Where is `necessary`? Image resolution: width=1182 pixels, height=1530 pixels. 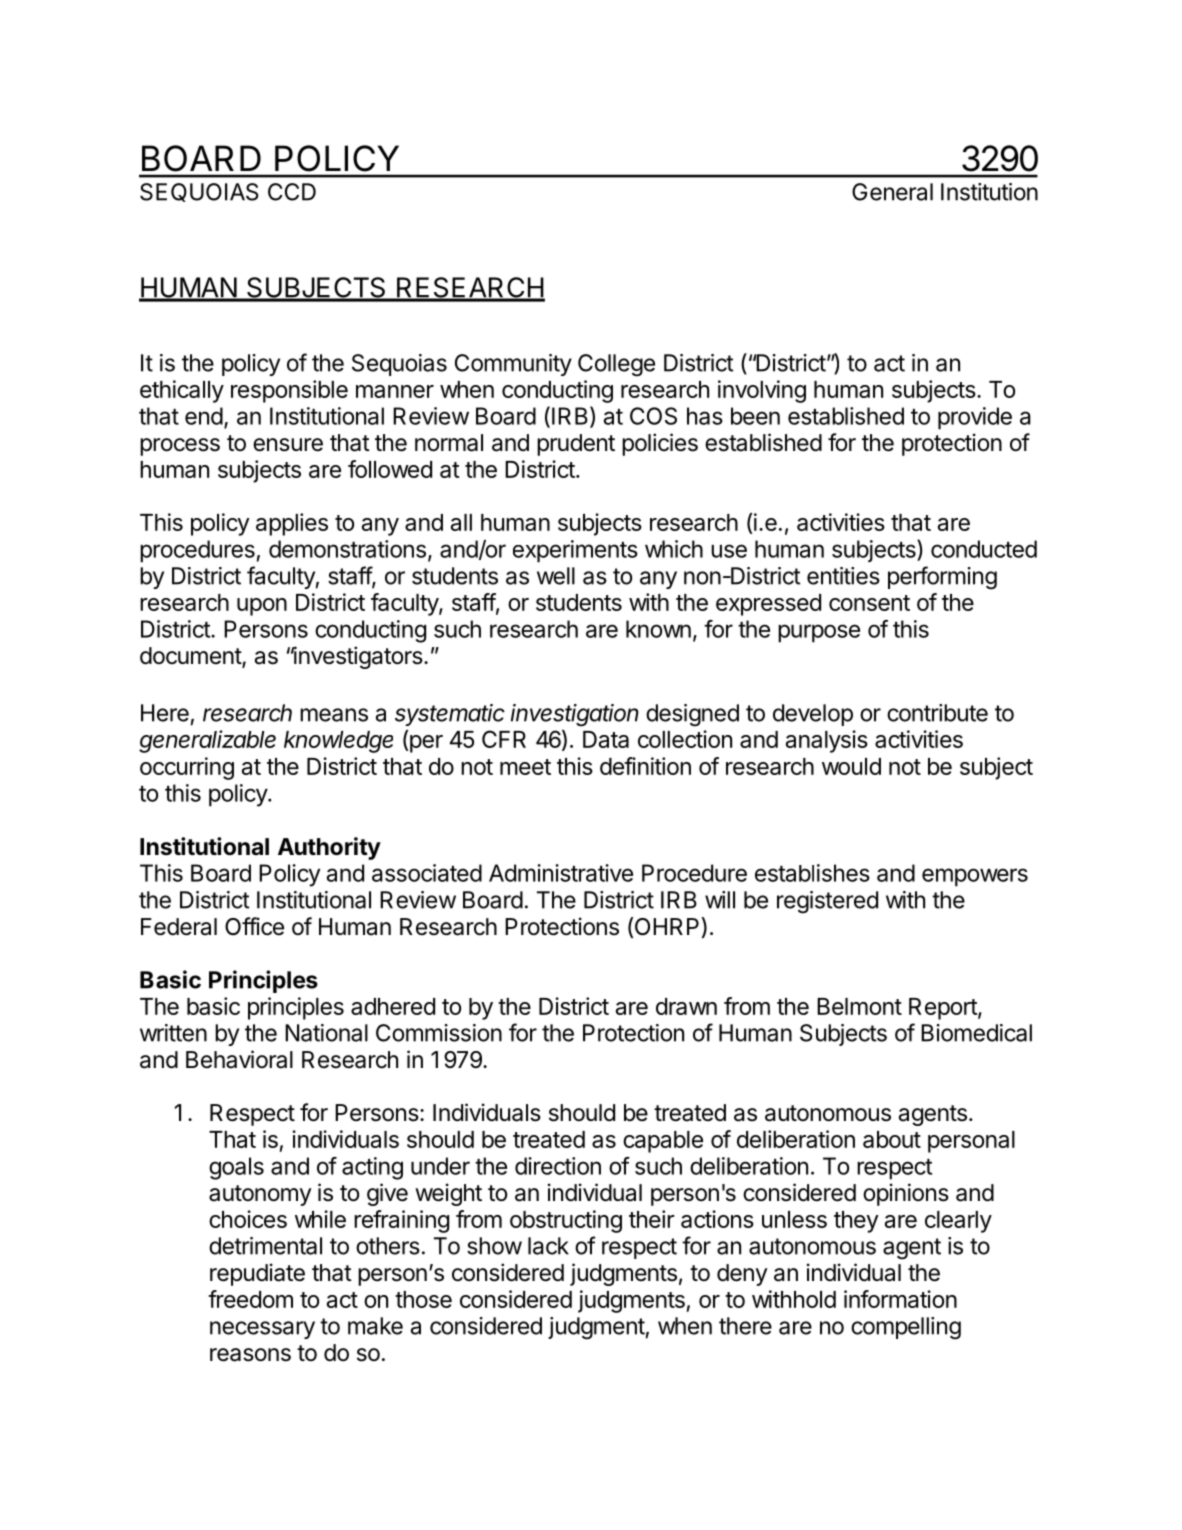
necessary is located at coordinates (262, 1330).
